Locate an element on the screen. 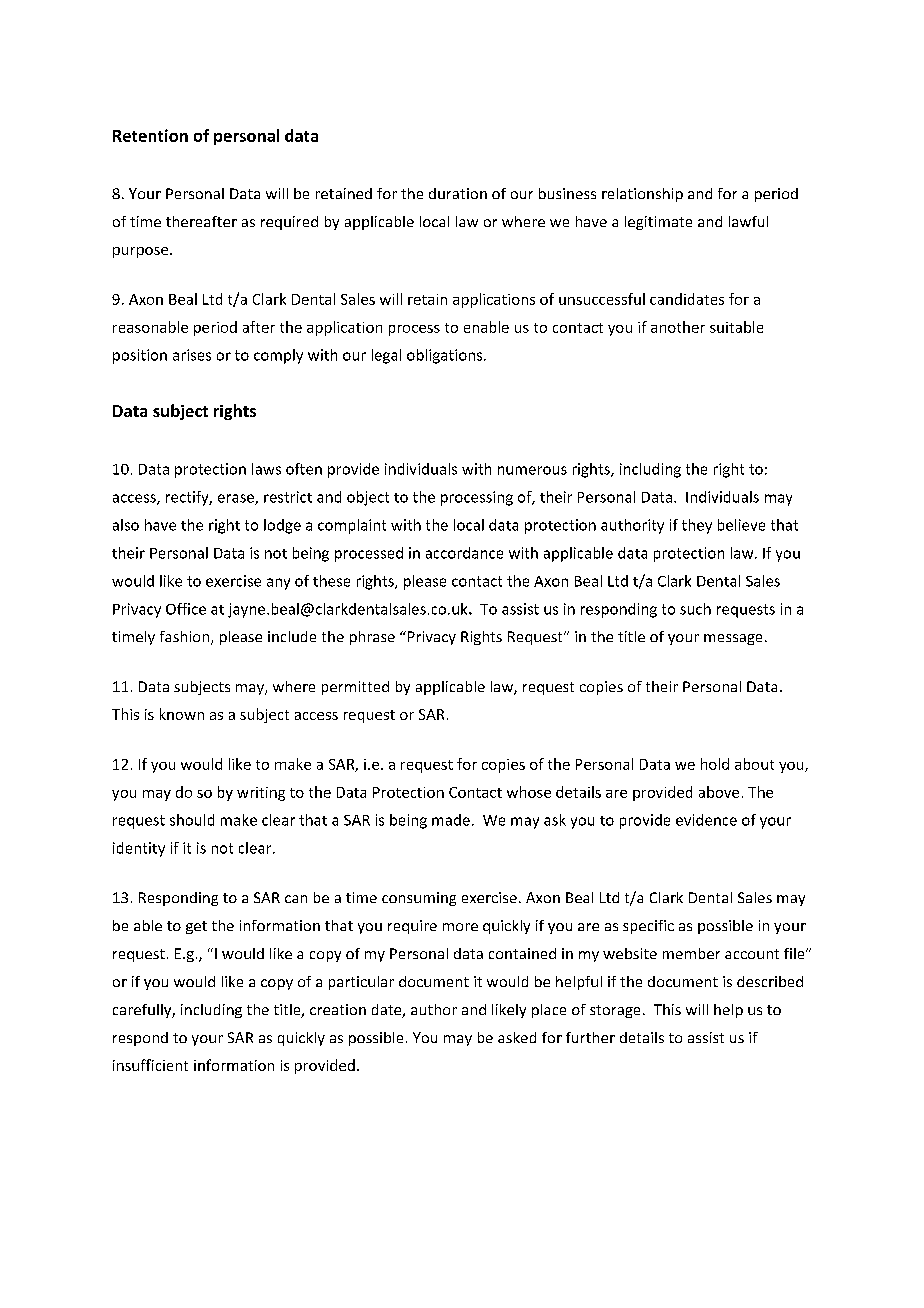 Image resolution: width=924 pixels, height=1308 pixels. numerous is located at coordinates (532, 470).
